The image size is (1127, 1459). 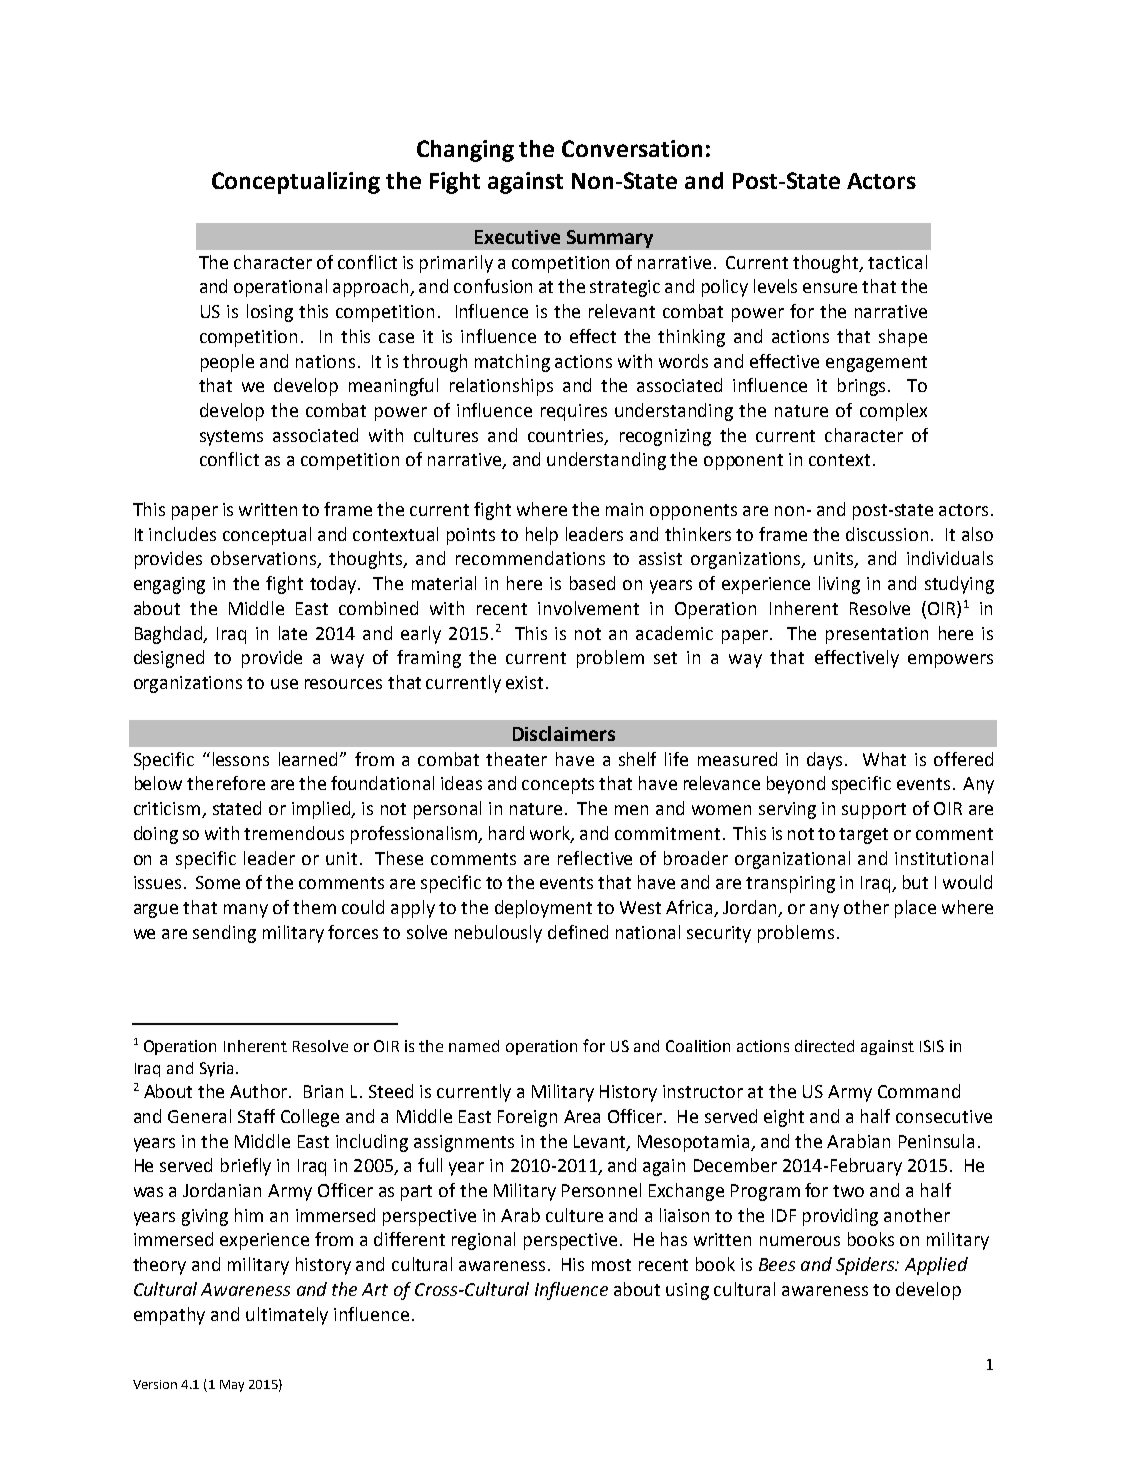 I want to click on concepts, so click(x=558, y=786).
